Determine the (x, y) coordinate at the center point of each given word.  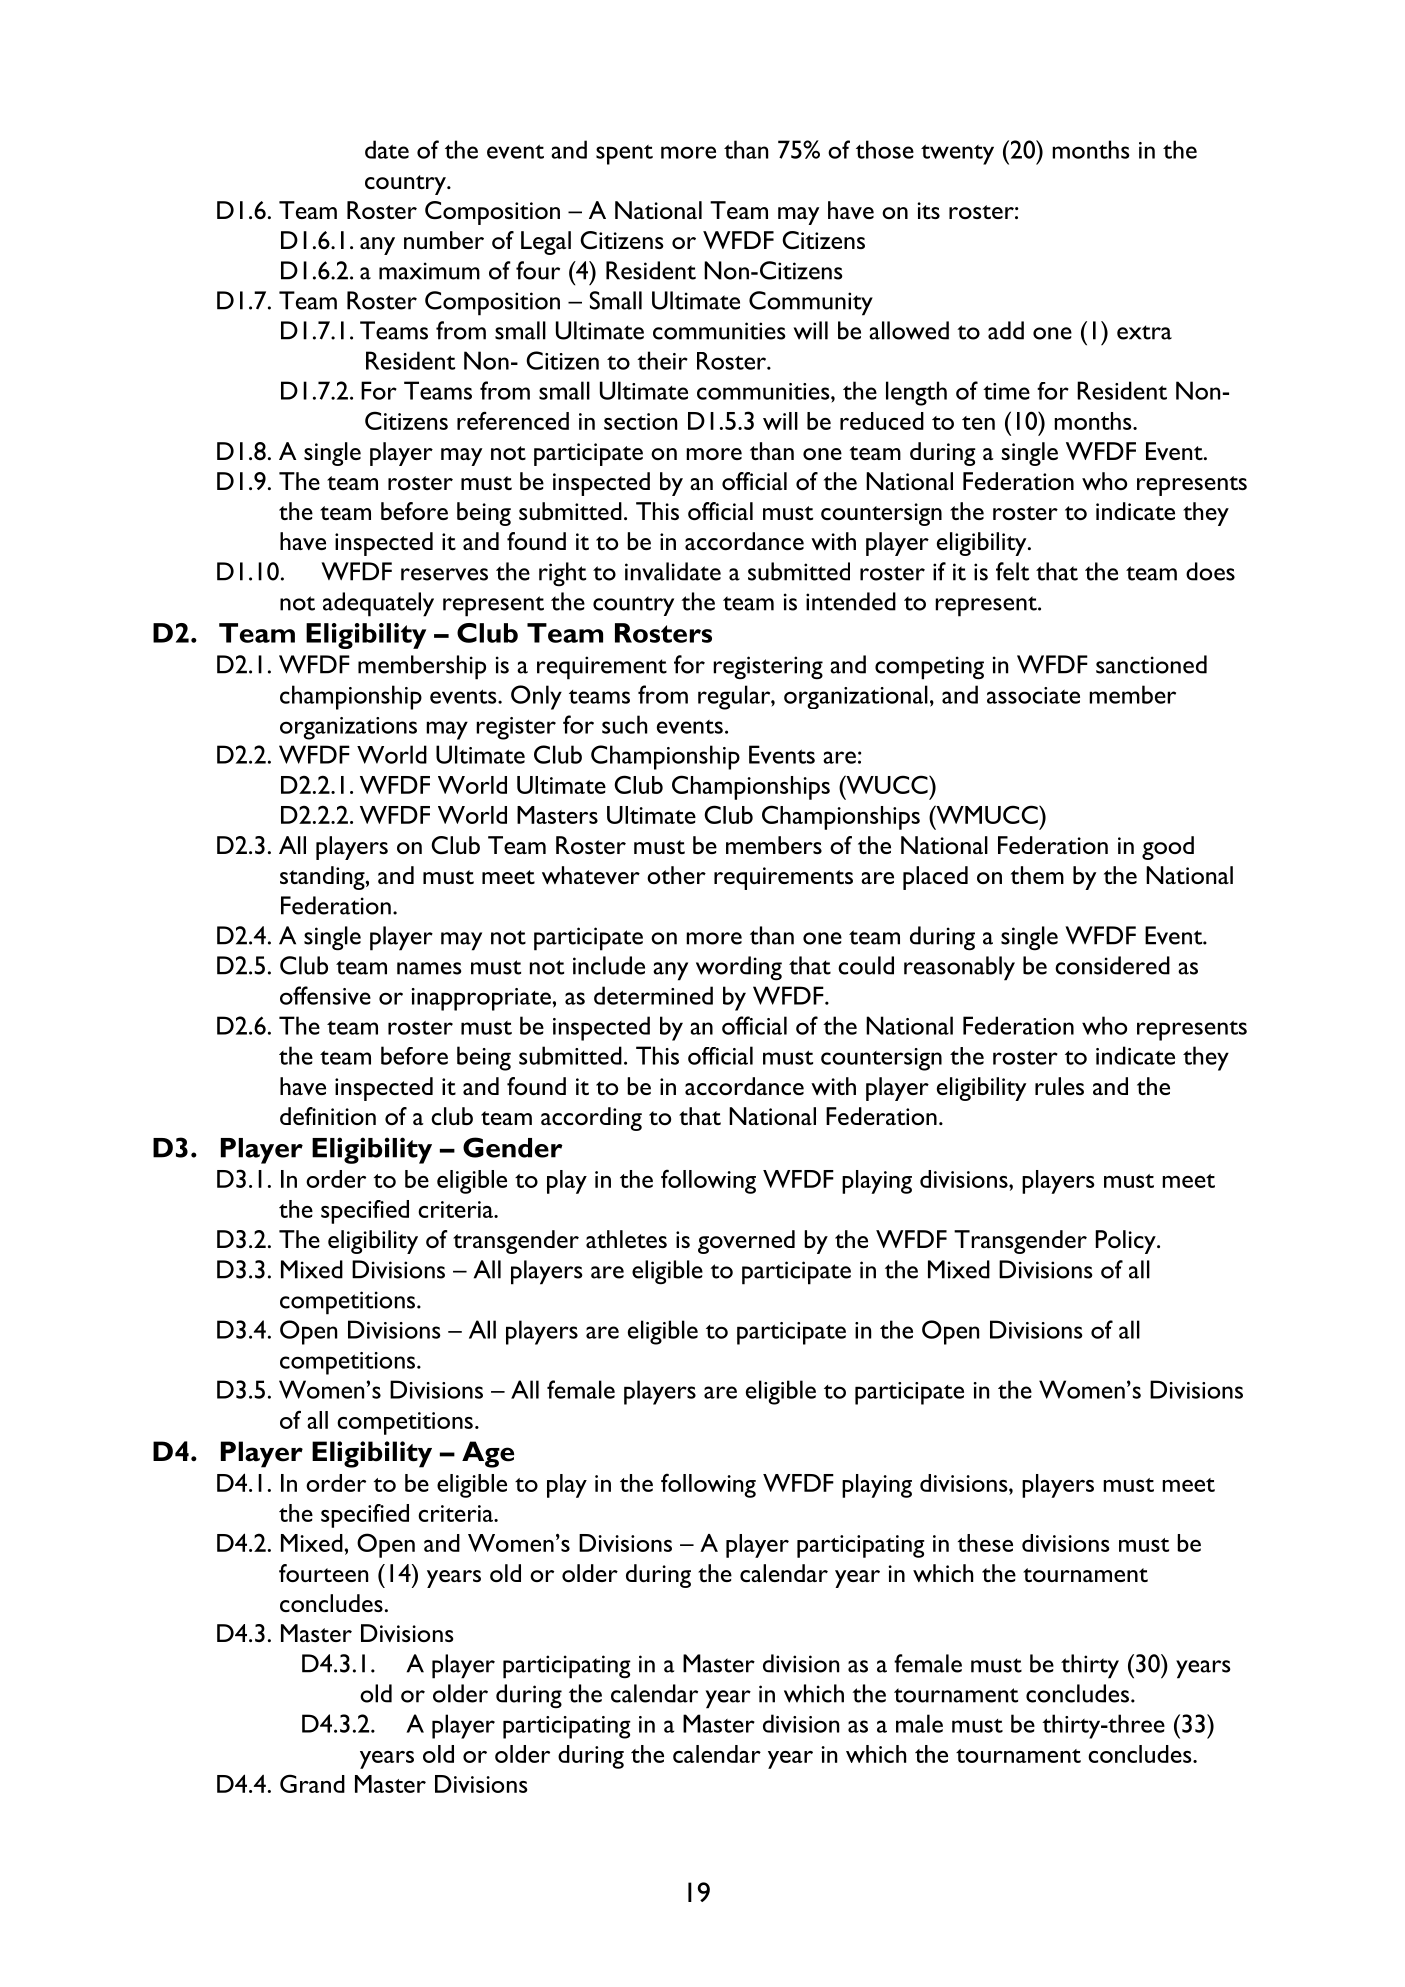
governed (746, 1242)
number (444, 240)
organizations (348, 728)
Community (811, 303)
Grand (312, 1783)
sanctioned (1151, 664)
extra (1144, 332)
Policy (1127, 1242)
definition (328, 1116)
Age (488, 1454)
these (985, 1543)
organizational (856, 697)
